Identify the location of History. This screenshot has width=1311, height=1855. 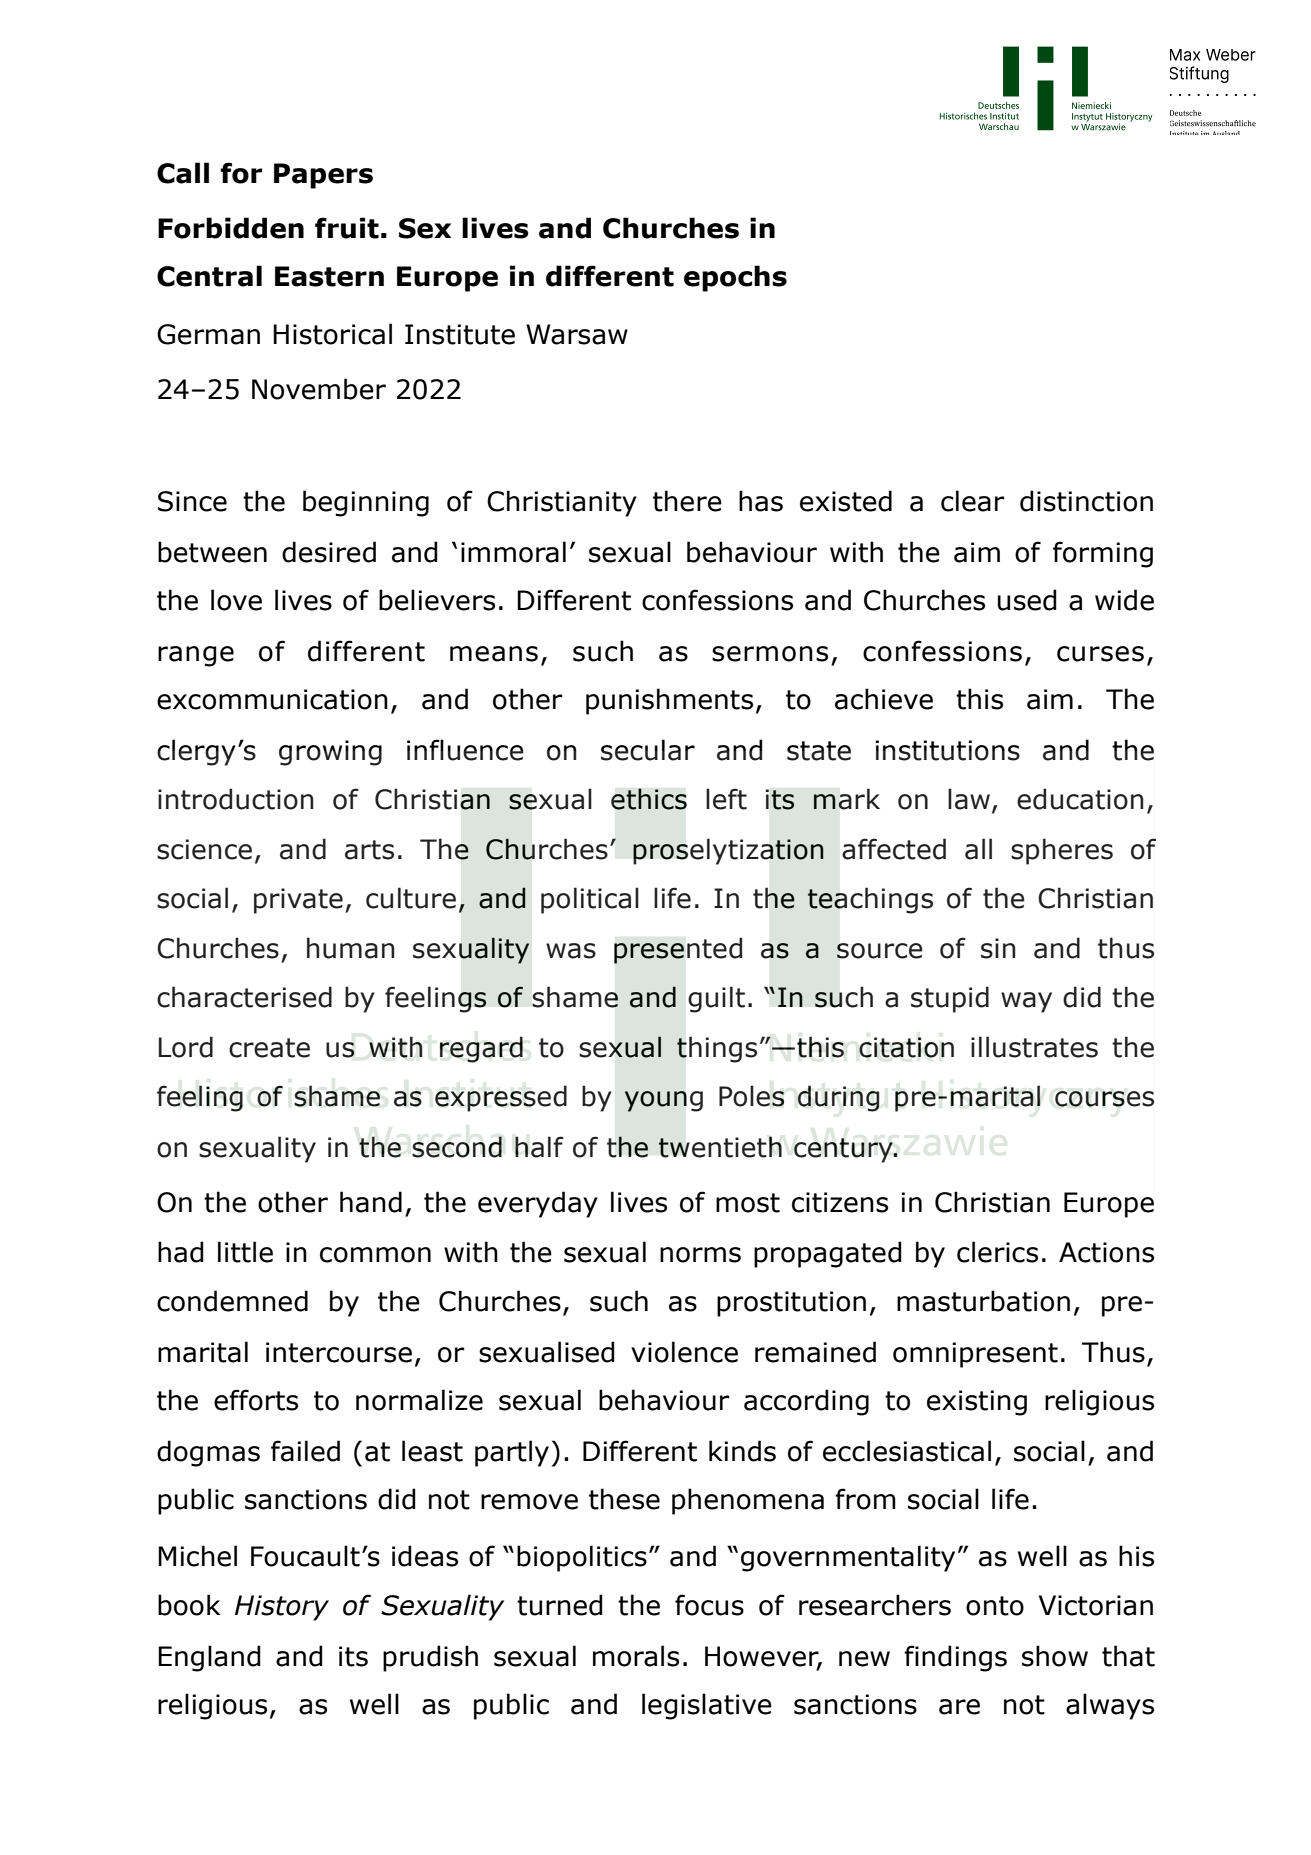
(282, 1608).
